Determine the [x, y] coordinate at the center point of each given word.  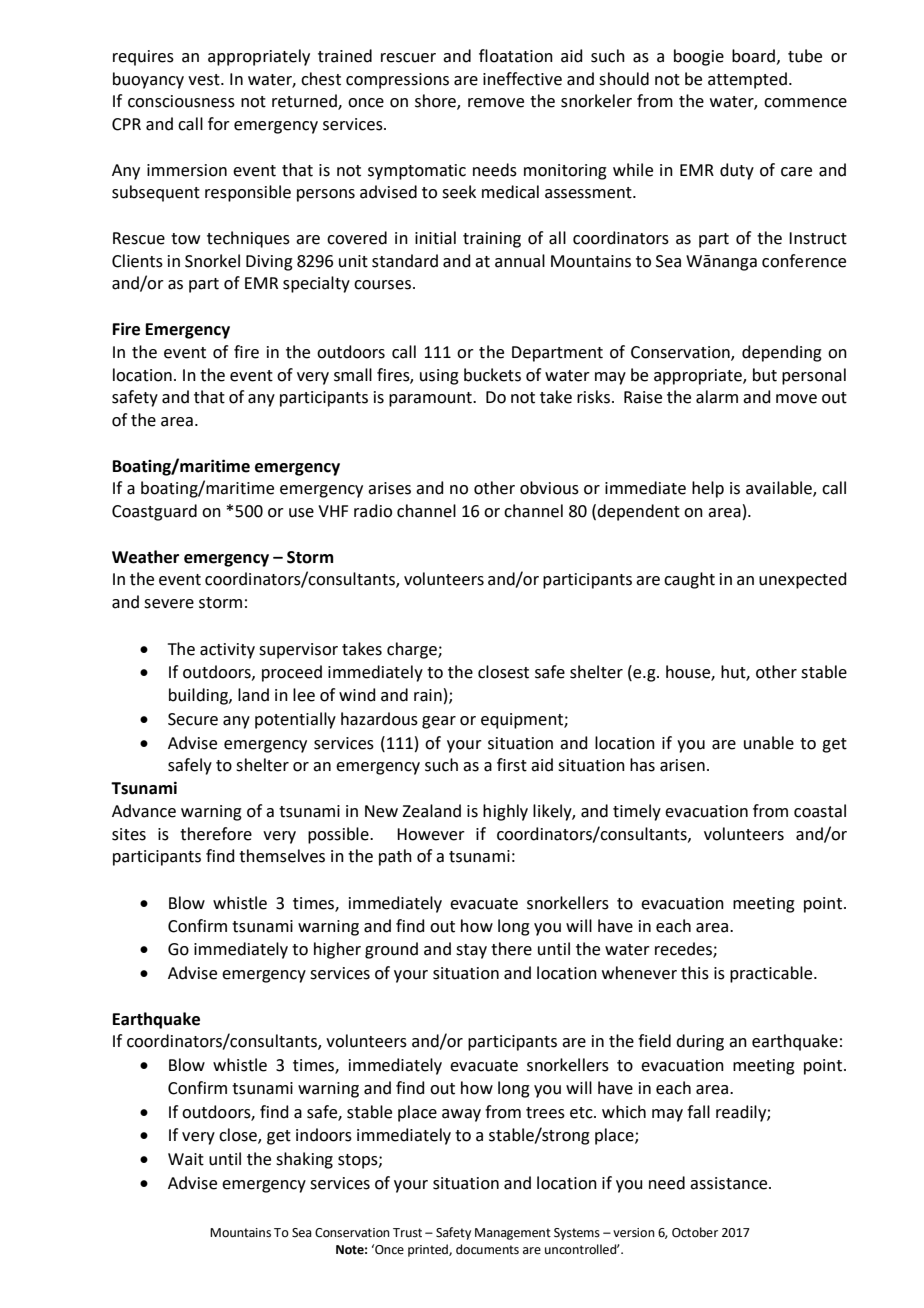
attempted [747, 80]
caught [689, 580]
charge [413, 650]
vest [205, 80]
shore [436, 102]
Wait [186, 1159]
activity [227, 651]
